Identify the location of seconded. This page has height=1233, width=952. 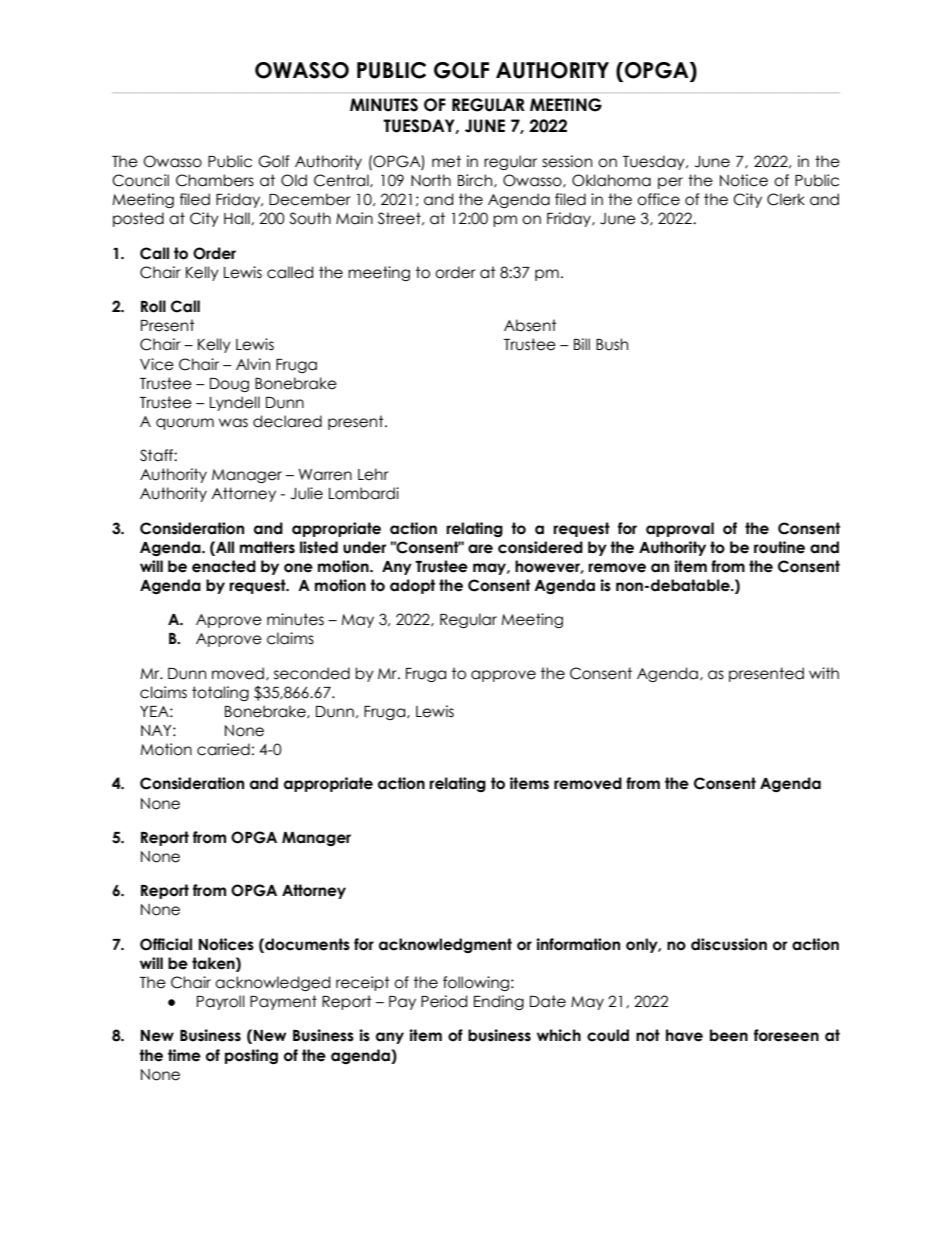
(312, 673).
